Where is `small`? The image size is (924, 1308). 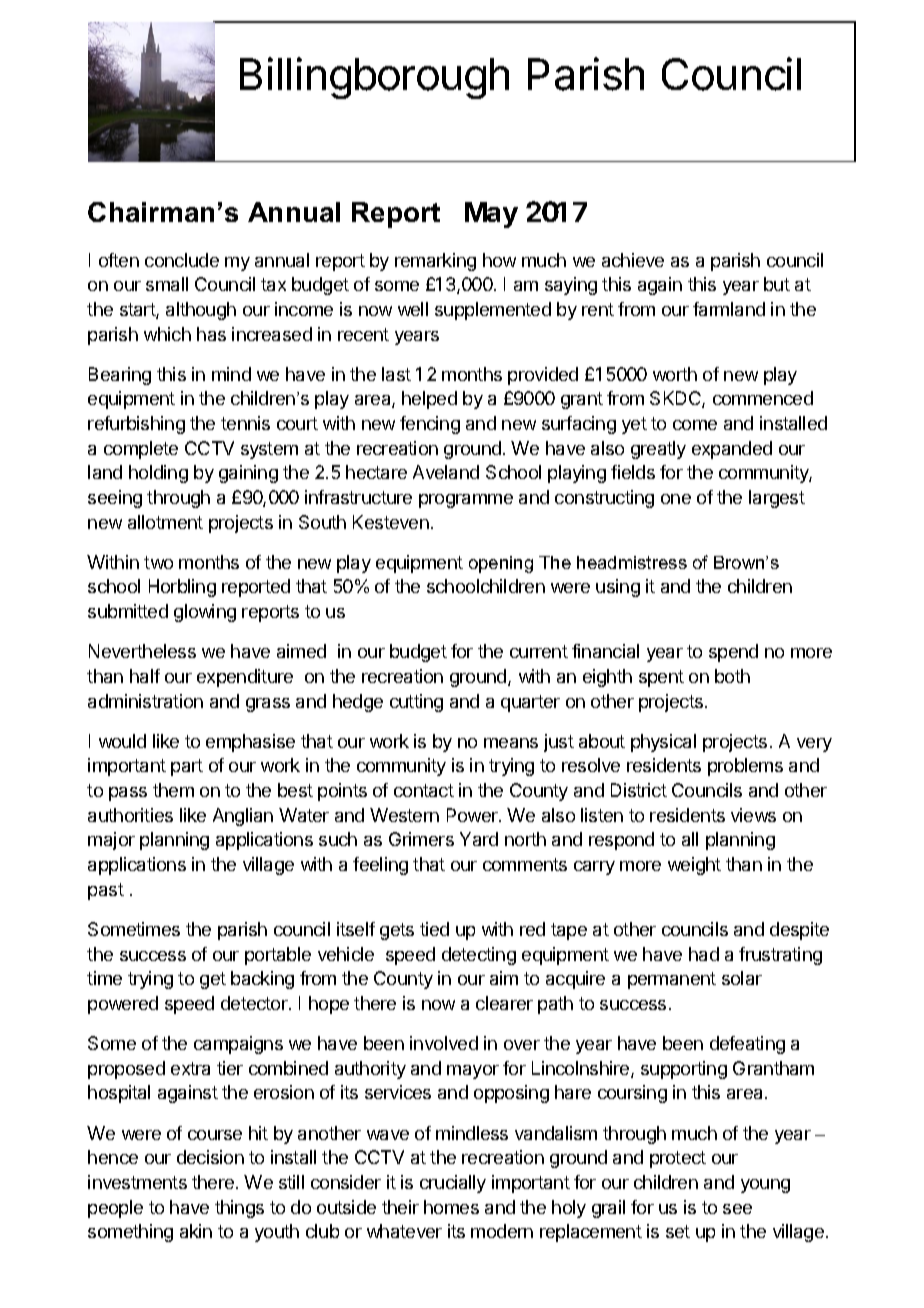
small is located at coordinates (167, 284).
